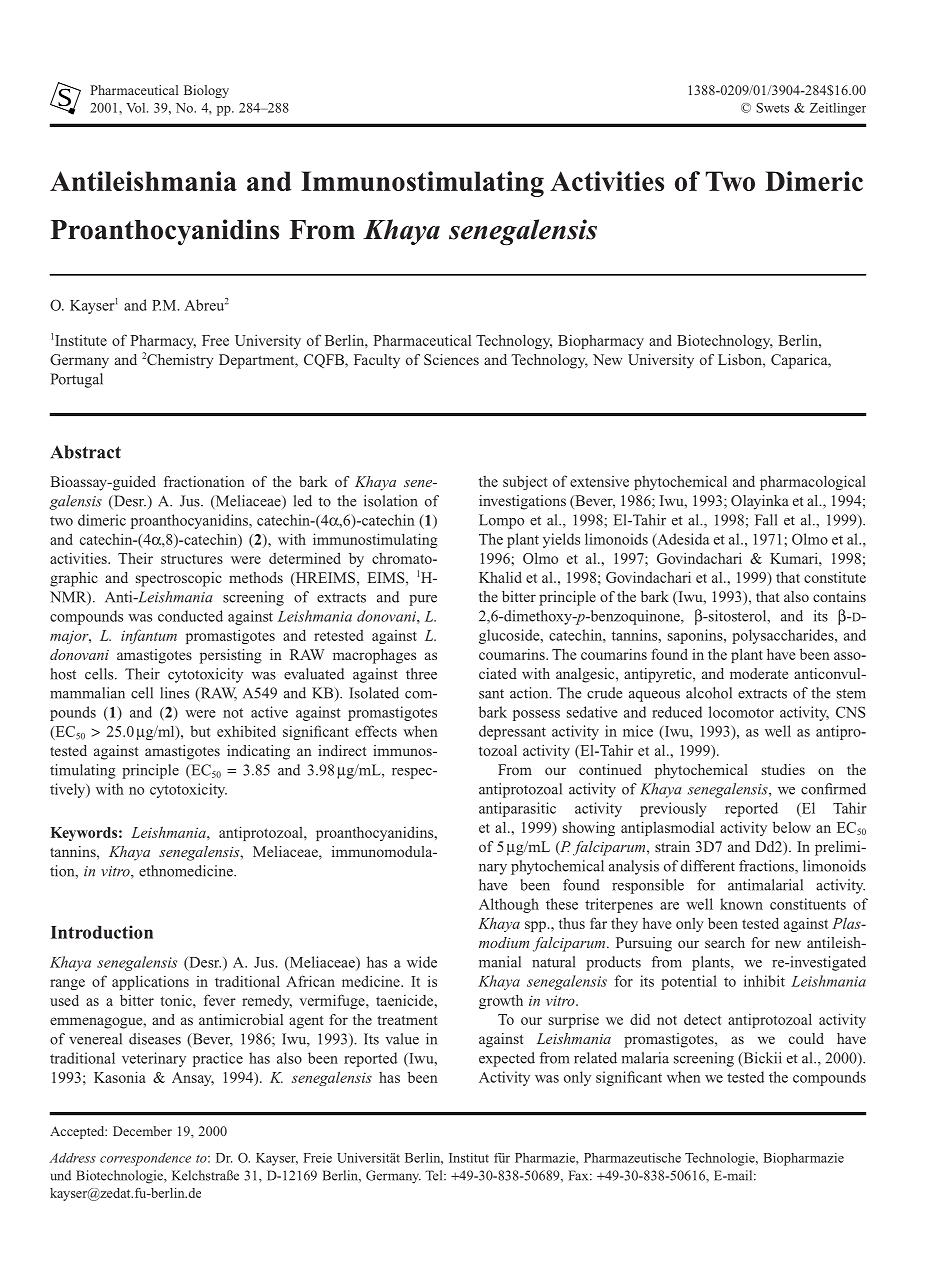 The height and width of the page is (1270, 952). Describe the element at coordinates (500, 577) in the page. I see `Khalid` at that location.
